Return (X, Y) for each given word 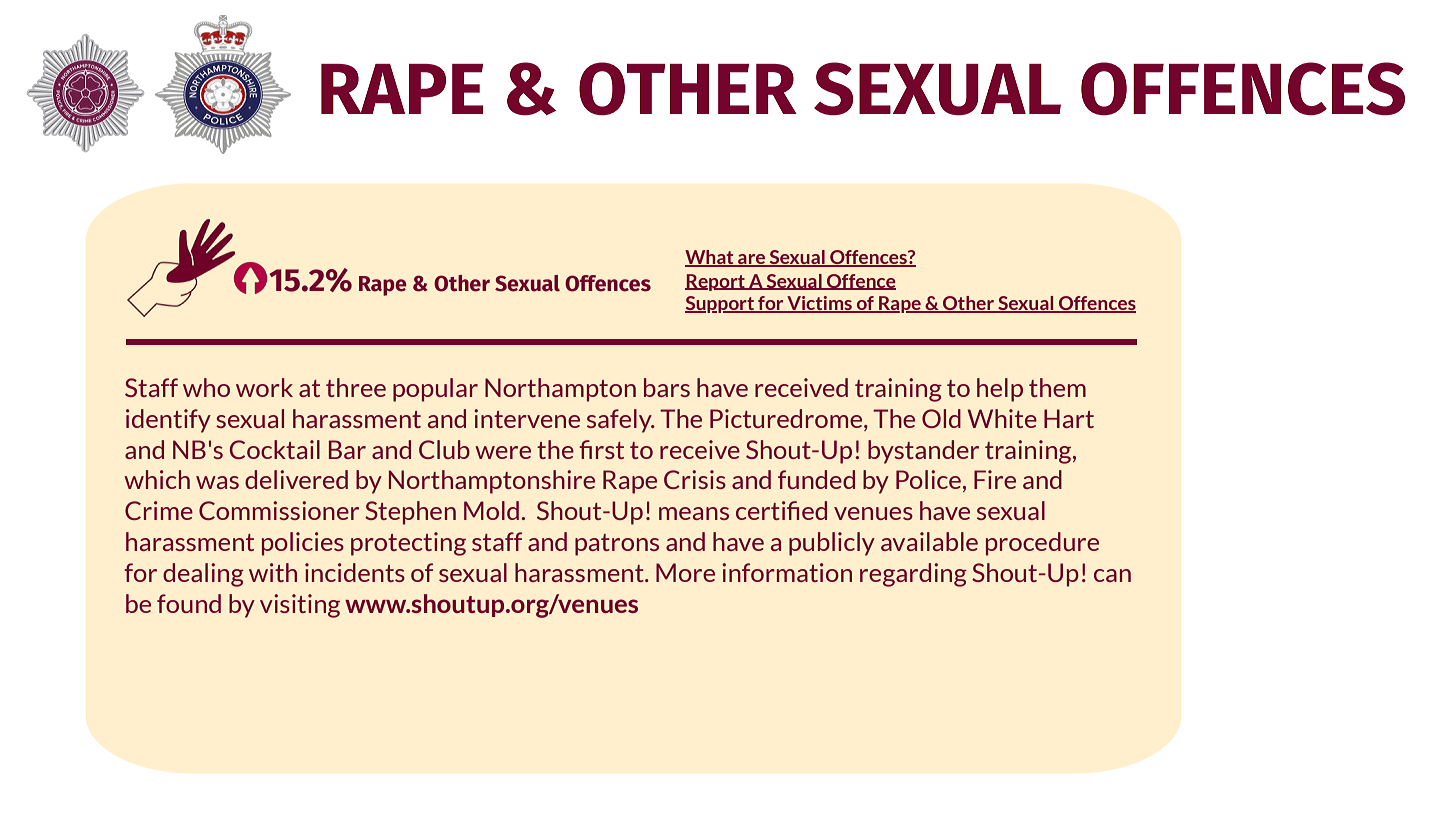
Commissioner (279, 510)
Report (716, 282)
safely (620, 421)
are (752, 260)
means (694, 513)
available (929, 541)
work (264, 387)
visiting (300, 606)
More (685, 572)
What (710, 258)
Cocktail (275, 449)
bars (667, 387)
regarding (913, 575)
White (1002, 418)
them (1057, 387)
